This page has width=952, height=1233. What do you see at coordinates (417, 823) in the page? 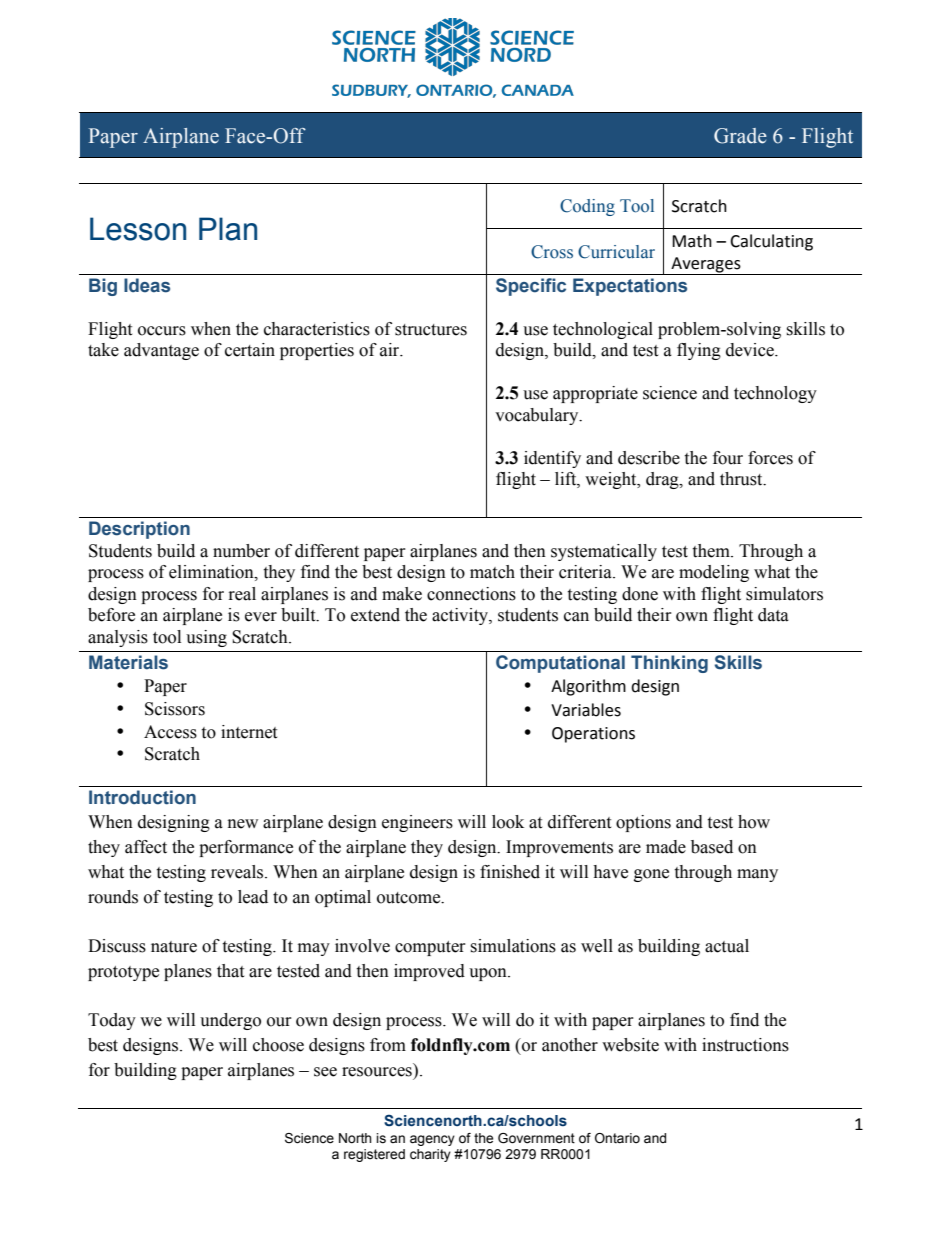
I see `engineers` at bounding box center [417, 823].
